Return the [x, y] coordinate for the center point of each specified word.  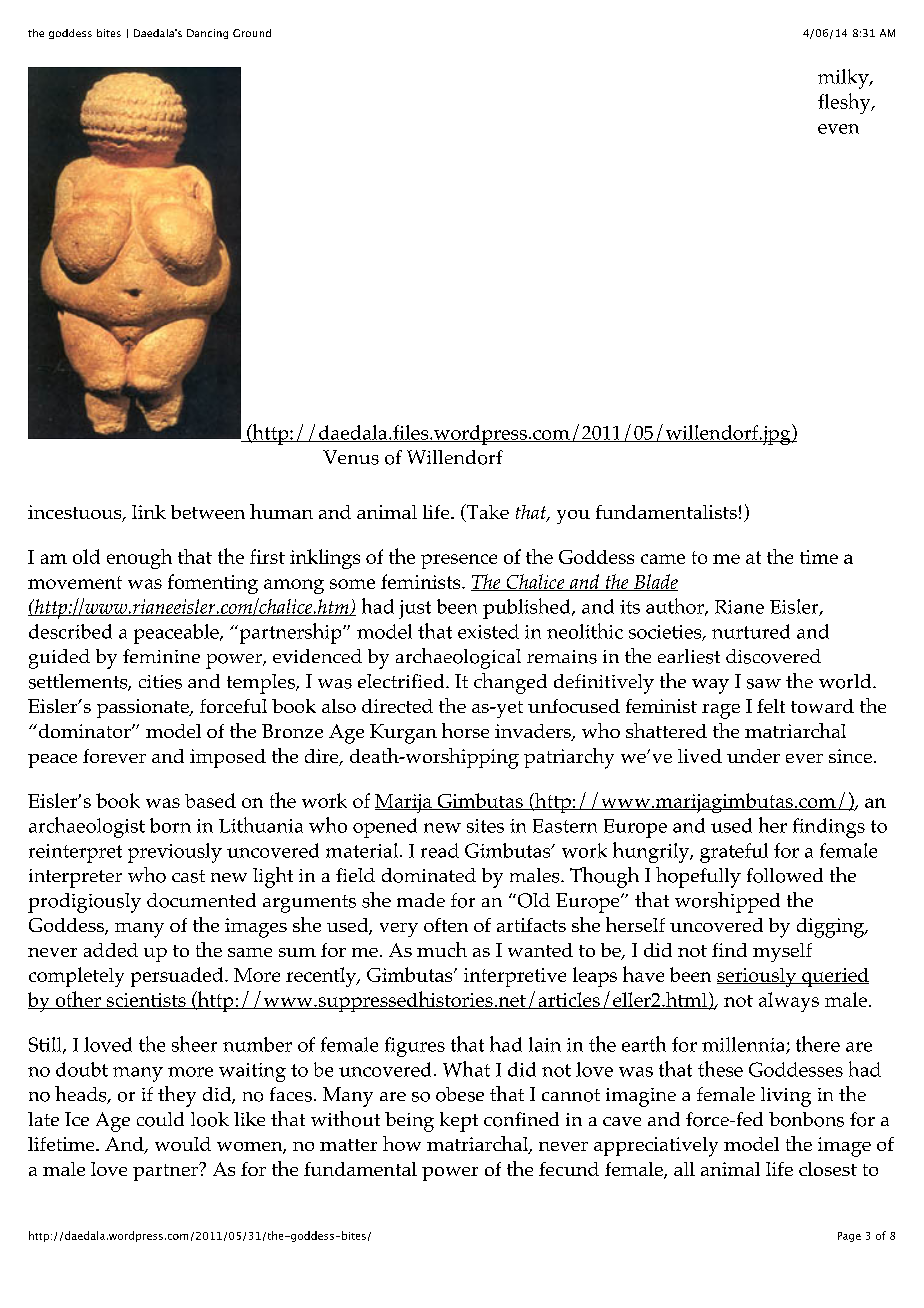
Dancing [207, 34]
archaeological [458, 658]
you [573, 517]
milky [844, 79]
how [402, 1143]
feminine [161, 656]
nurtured [751, 631]
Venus [351, 457]
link [149, 512]
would [183, 1144]
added [111, 950]
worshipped [727, 902]
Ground [252, 33]
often [446, 925]
